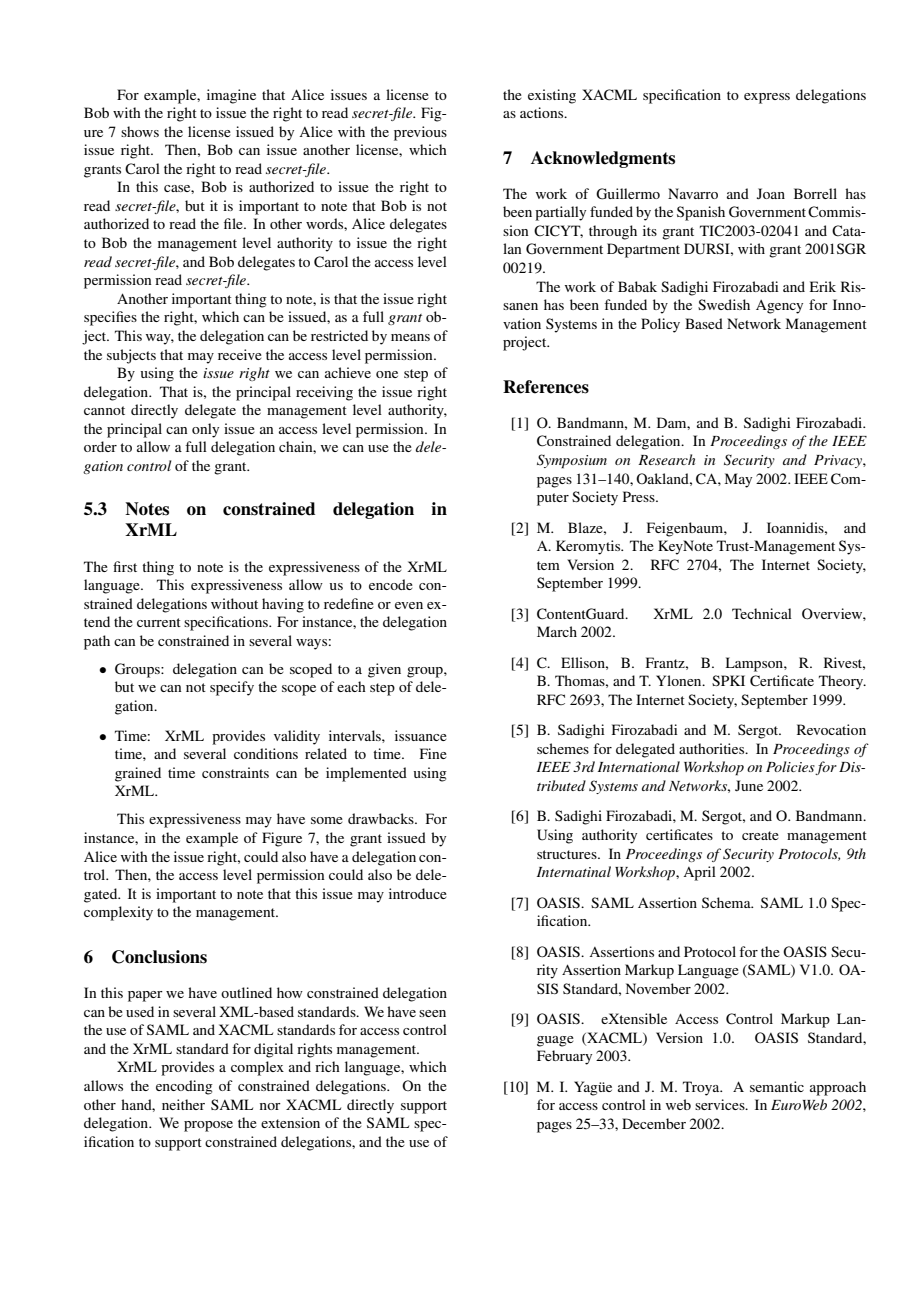  What do you see at coordinates (777, 1086) in the image?
I see `semantic` at bounding box center [777, 1086].
